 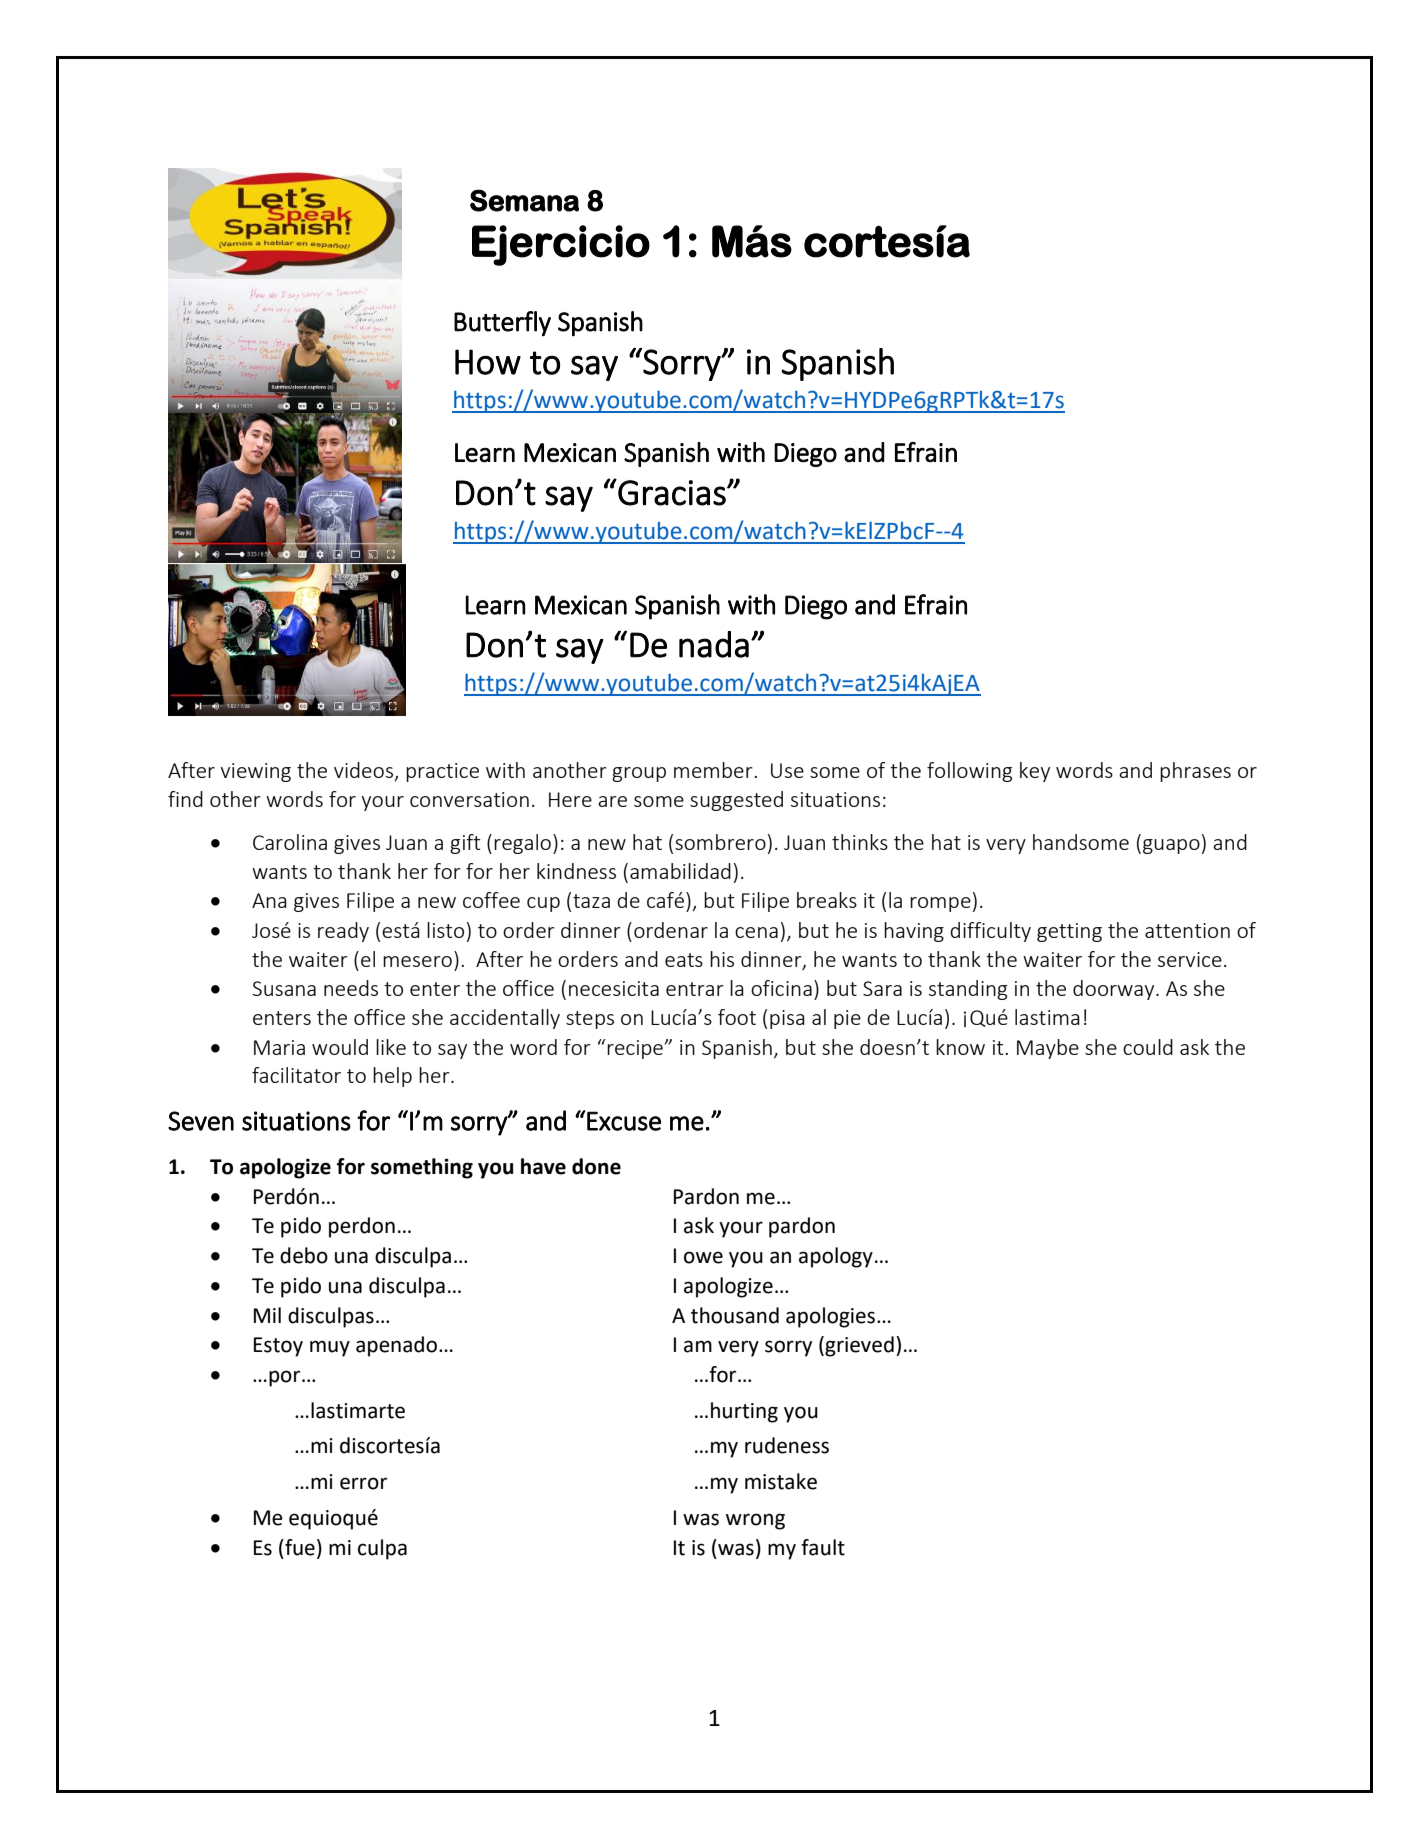 I want to click on Butterfly, so click(x=502, y=323).
